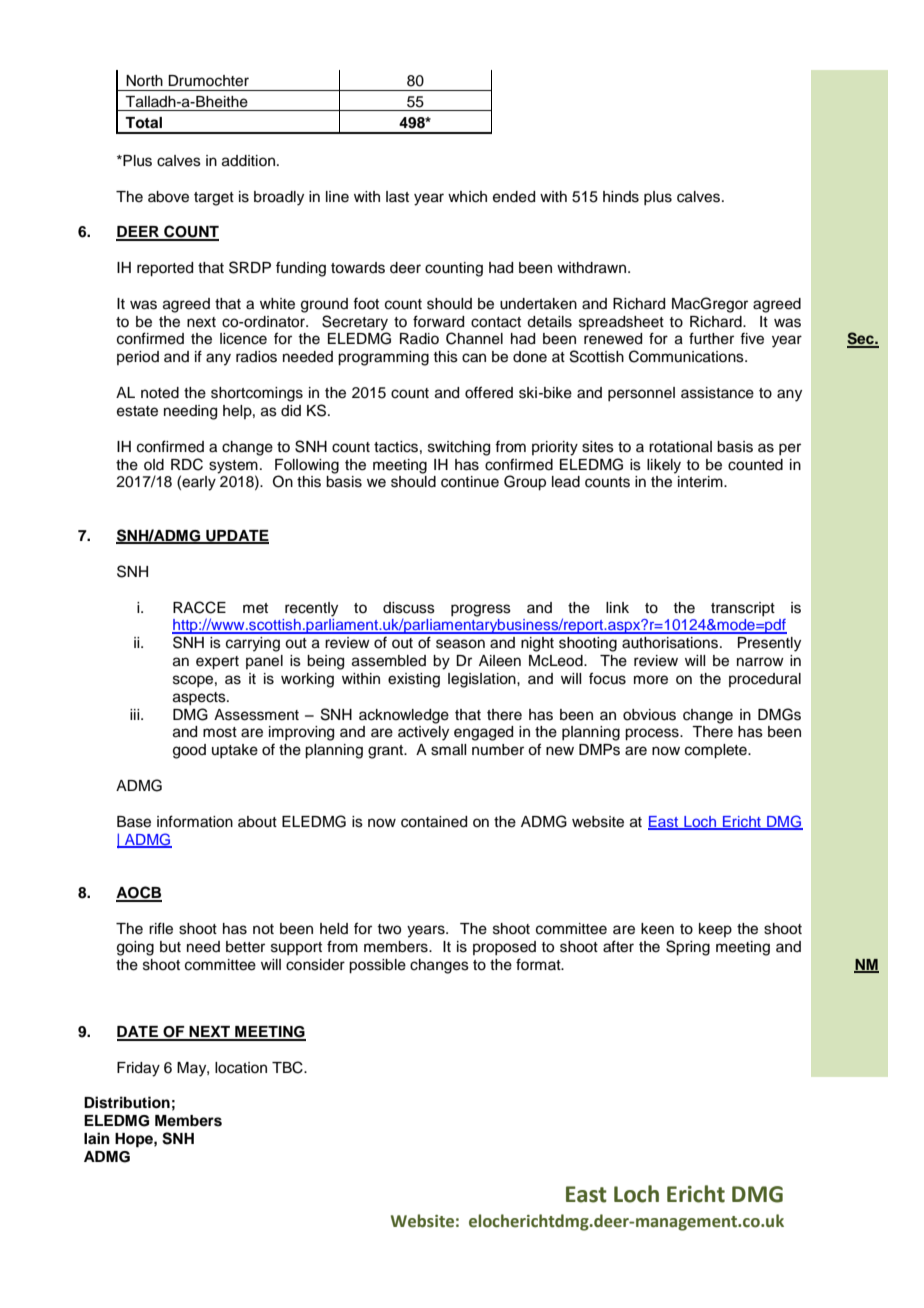 Image resolution: width=924 pixels, height=1308 pixels. I want to click on can, so click(474, 358).
